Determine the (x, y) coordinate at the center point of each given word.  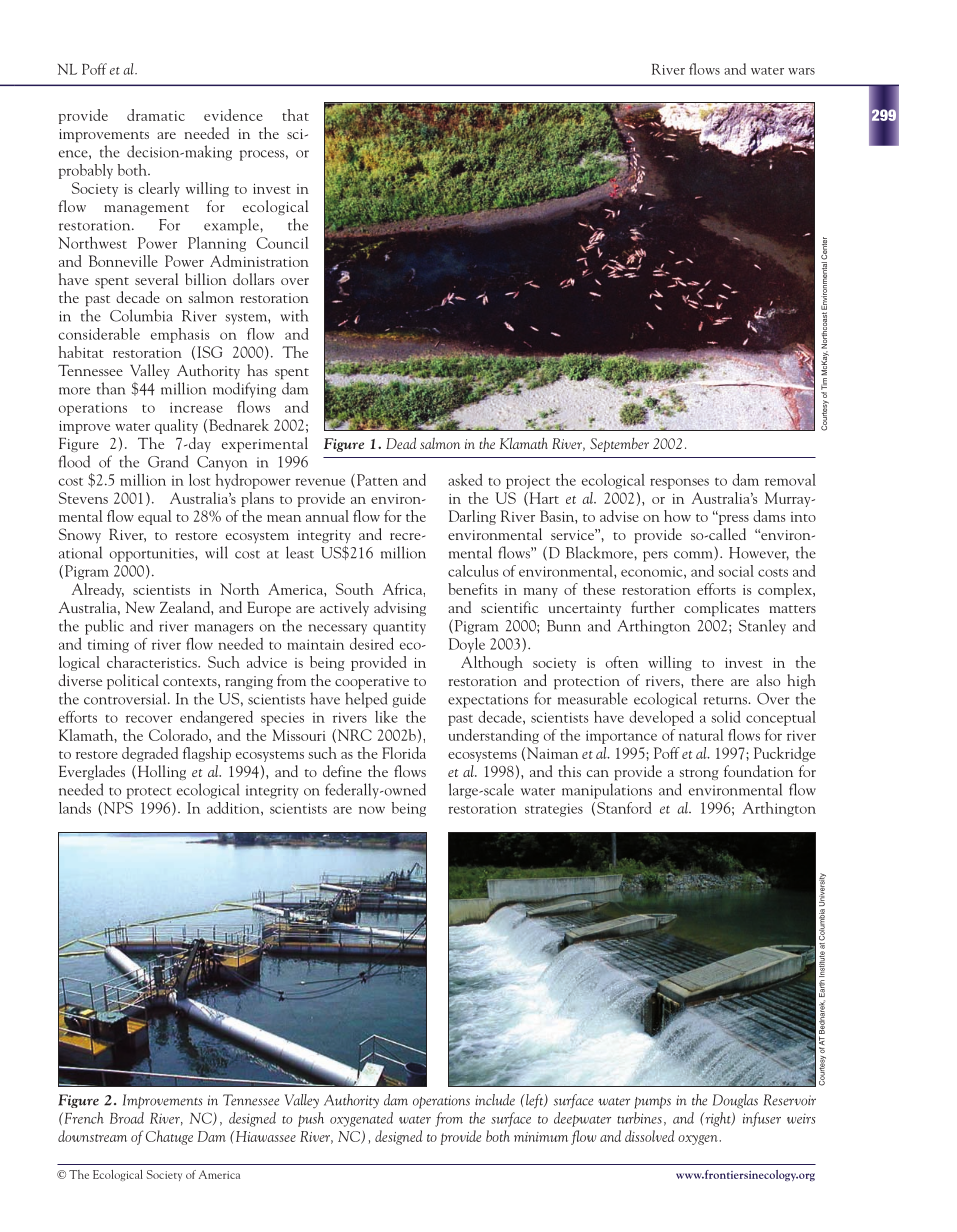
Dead (401, 443)
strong (699, 774)
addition (234, 809)
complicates (721, 609)
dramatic (156, 115)
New (140, 607)
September (619, 445)
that (295, 115)
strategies (554, 810)
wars (801, 71)
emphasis (180, 335)
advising (400, 608)
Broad (127, 1118)
